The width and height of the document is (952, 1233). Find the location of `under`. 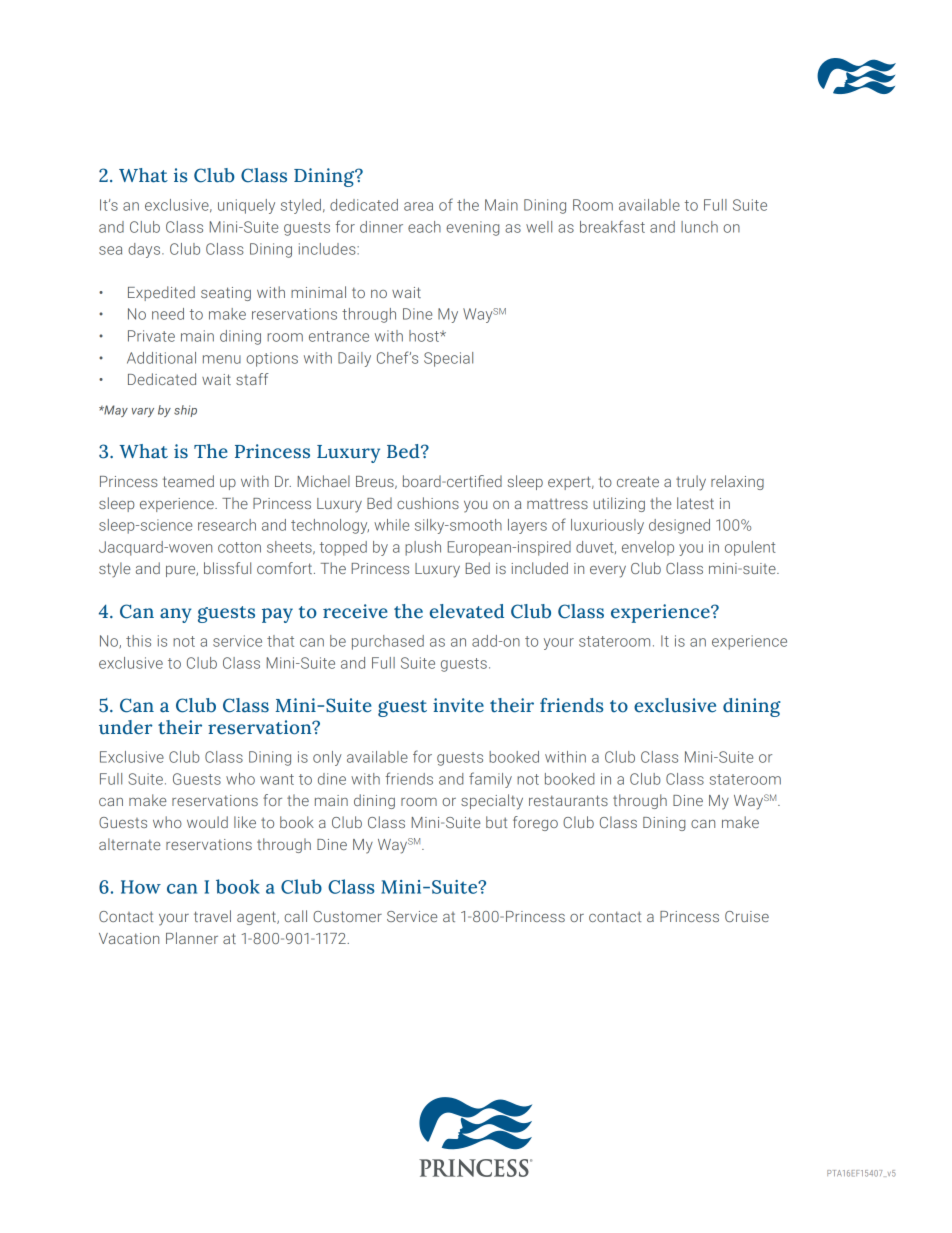

under is located at coordinates (126, 727).
